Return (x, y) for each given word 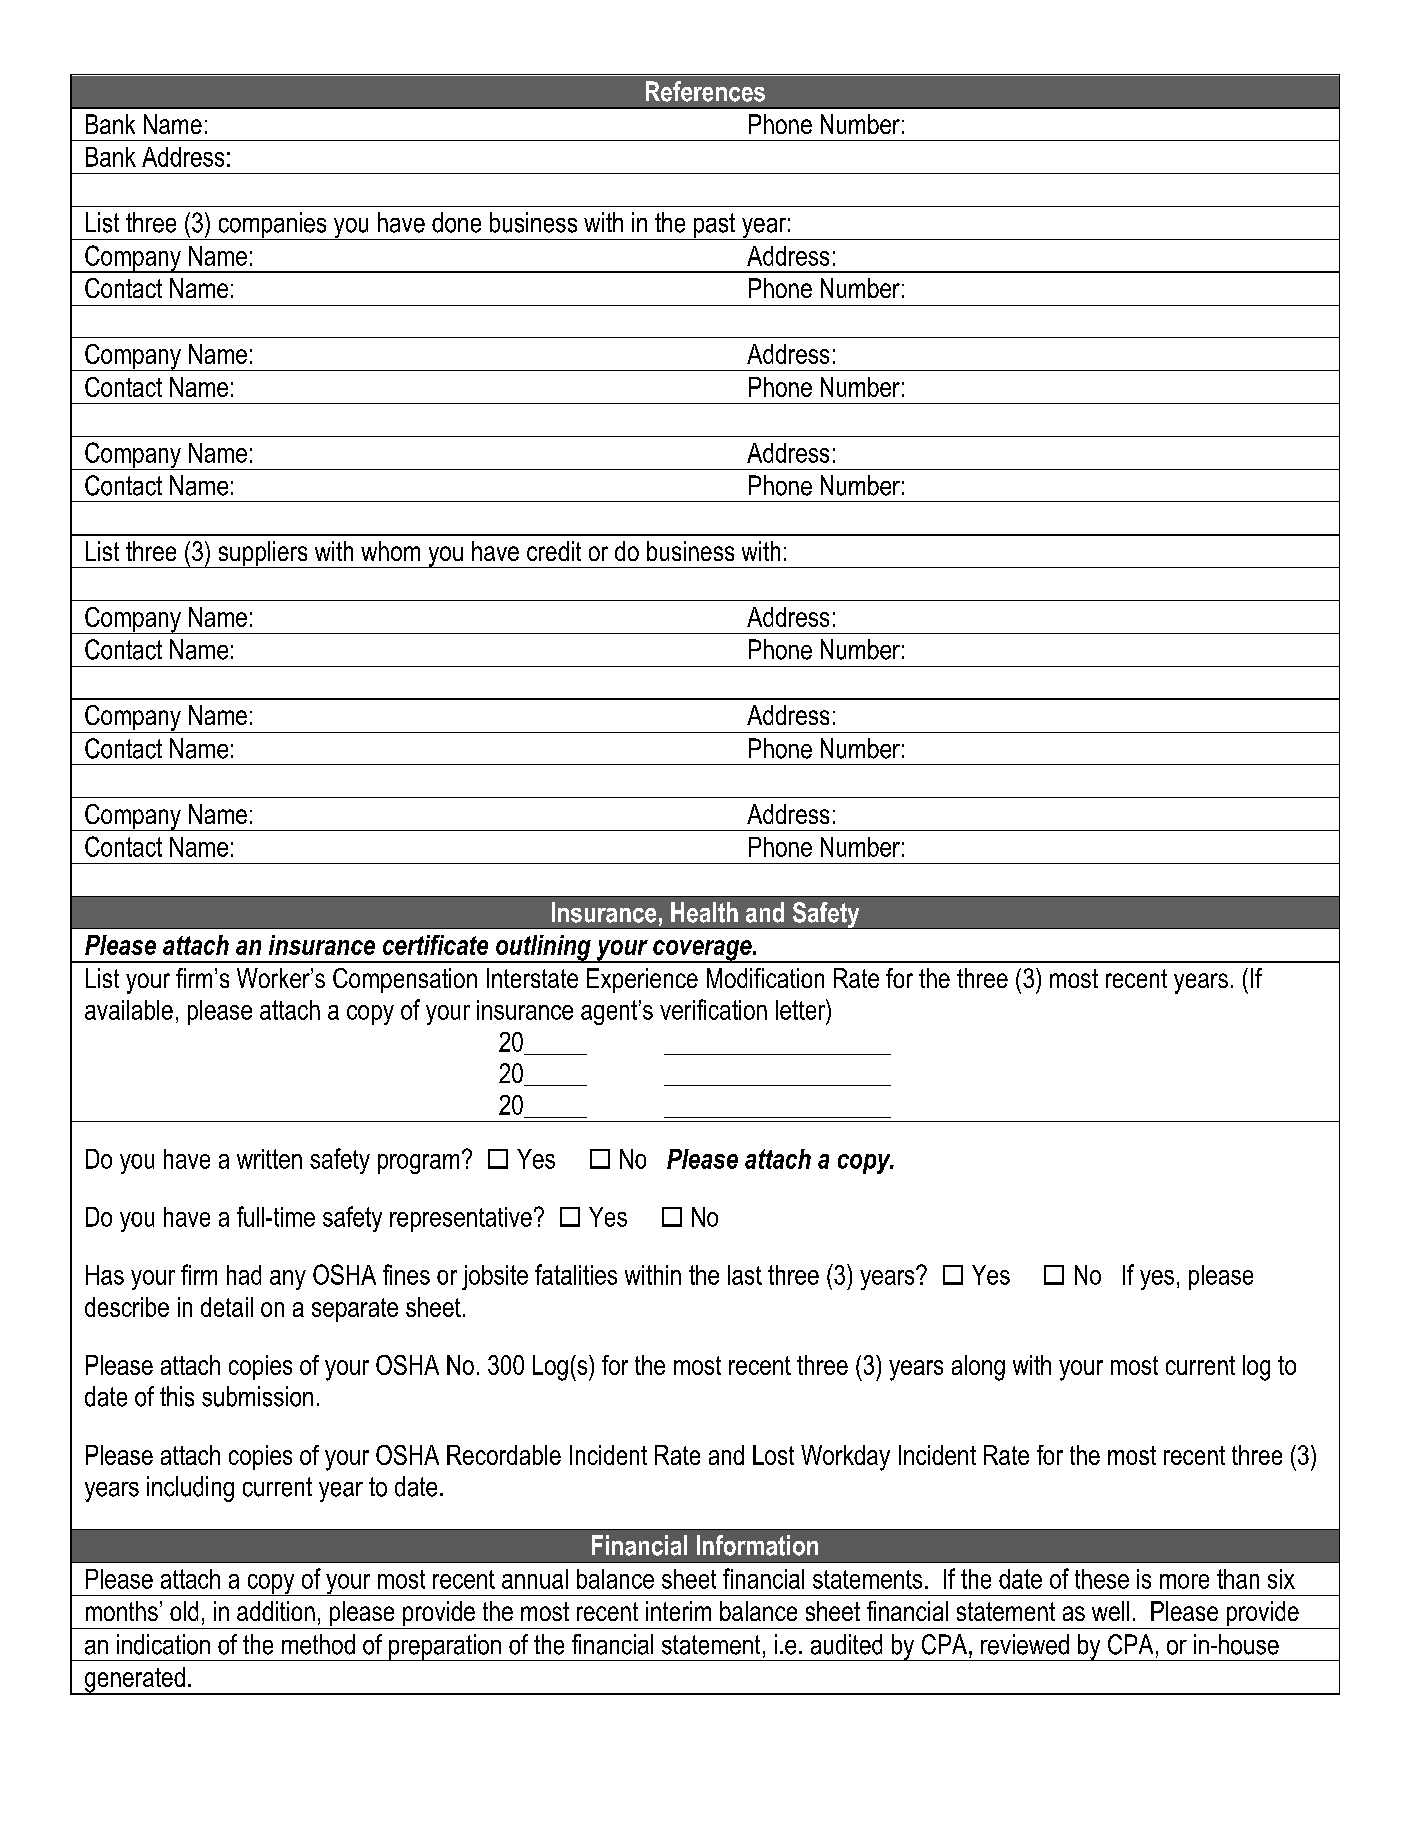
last (745, 1275)
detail (227, 1307)
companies (272, 226)
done (456, 222)
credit (554, 551)
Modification (765, 978)
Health (704, 912)
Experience (642, 980)
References (705, 91)
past (715, 226)
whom (390, 551)
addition (276, 1611)
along (978, 1368)
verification (713, 1009)
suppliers (263, 554)
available (129, 1010)
